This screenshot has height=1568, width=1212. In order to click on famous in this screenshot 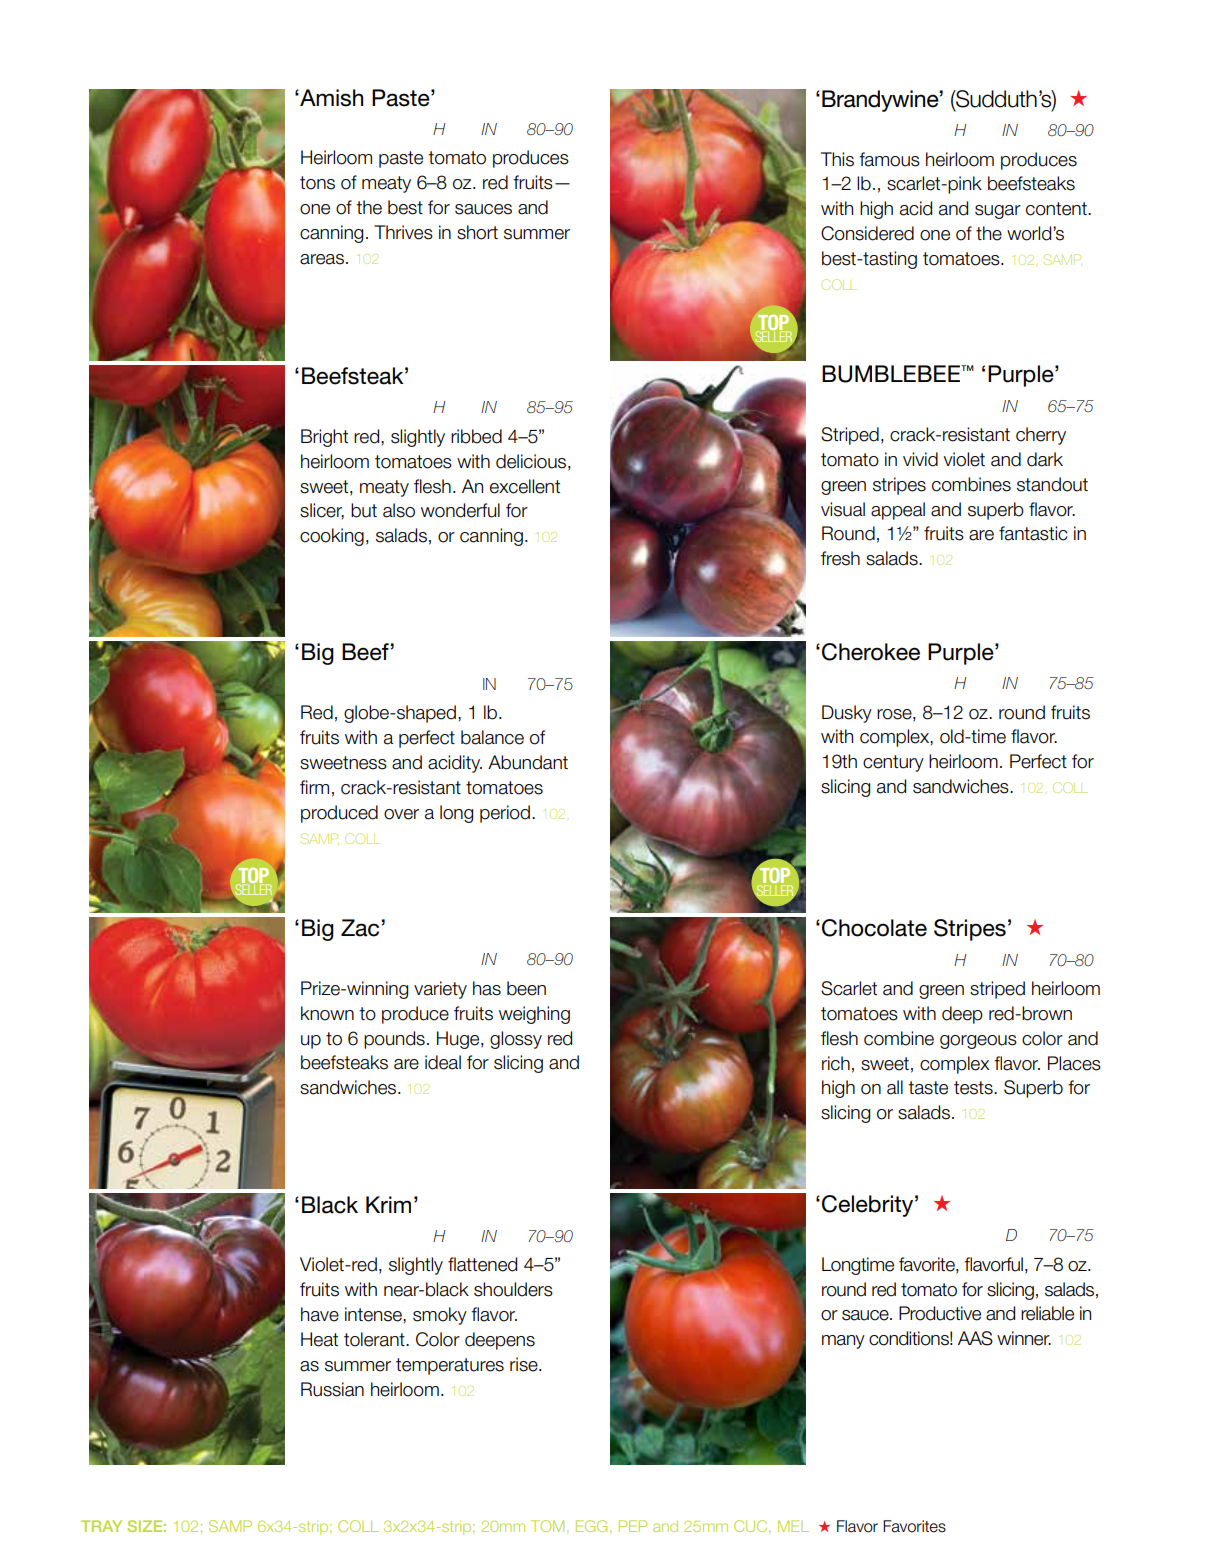, I will do `click(889, 159)`.
